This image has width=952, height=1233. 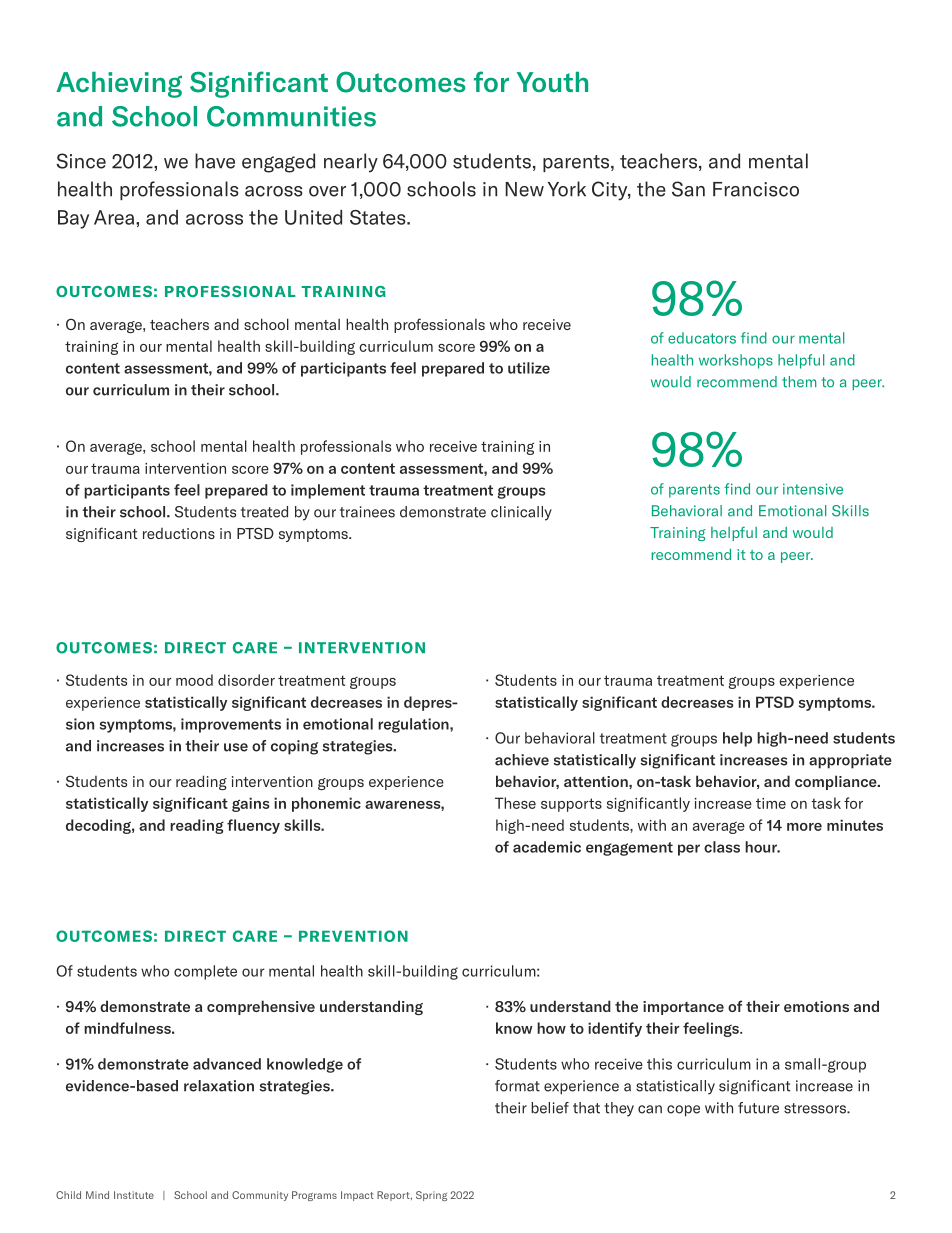 I want to click on reductions, so click(x=179, y=533).
